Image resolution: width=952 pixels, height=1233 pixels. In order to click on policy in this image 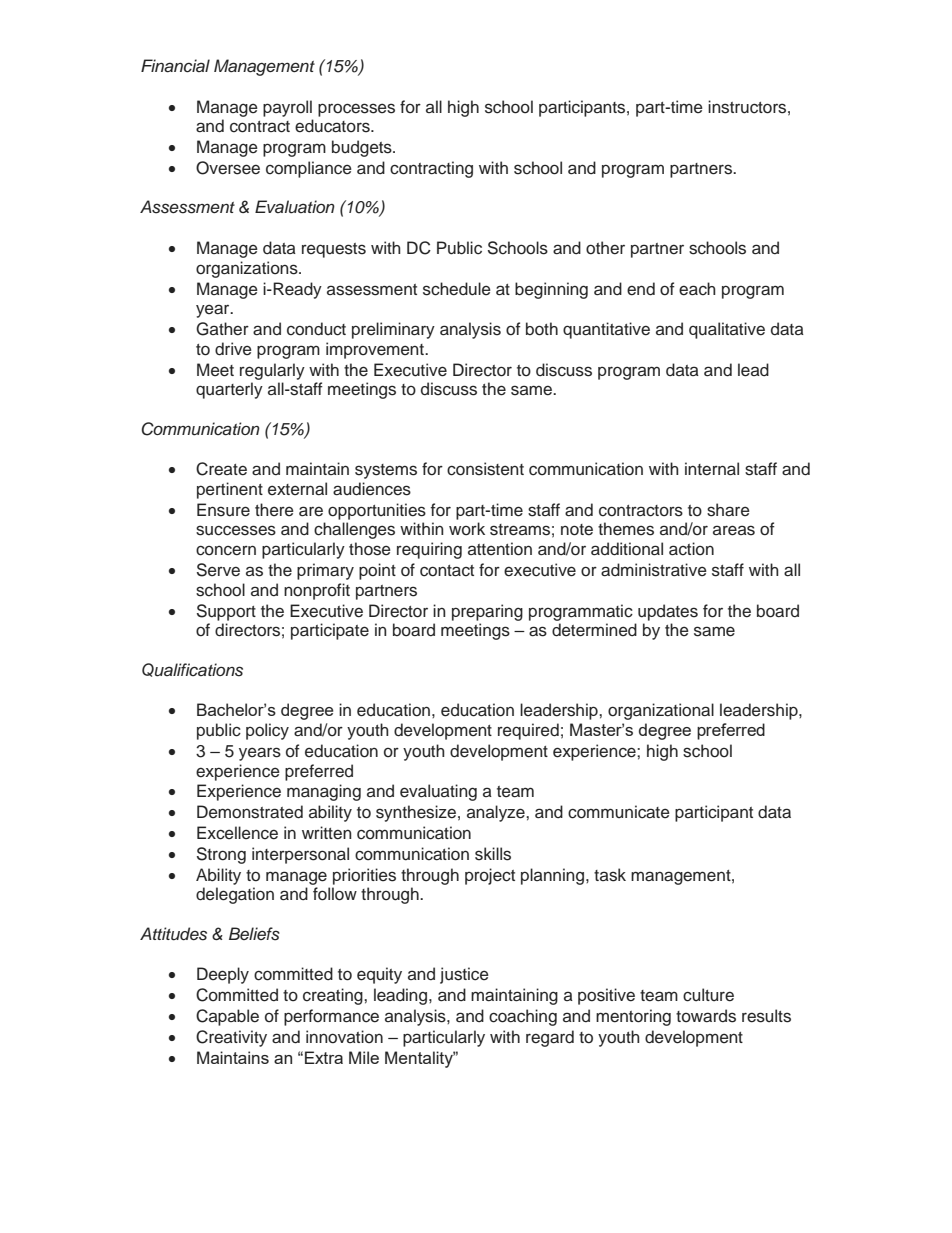, I will do `click(267, 731)`.
